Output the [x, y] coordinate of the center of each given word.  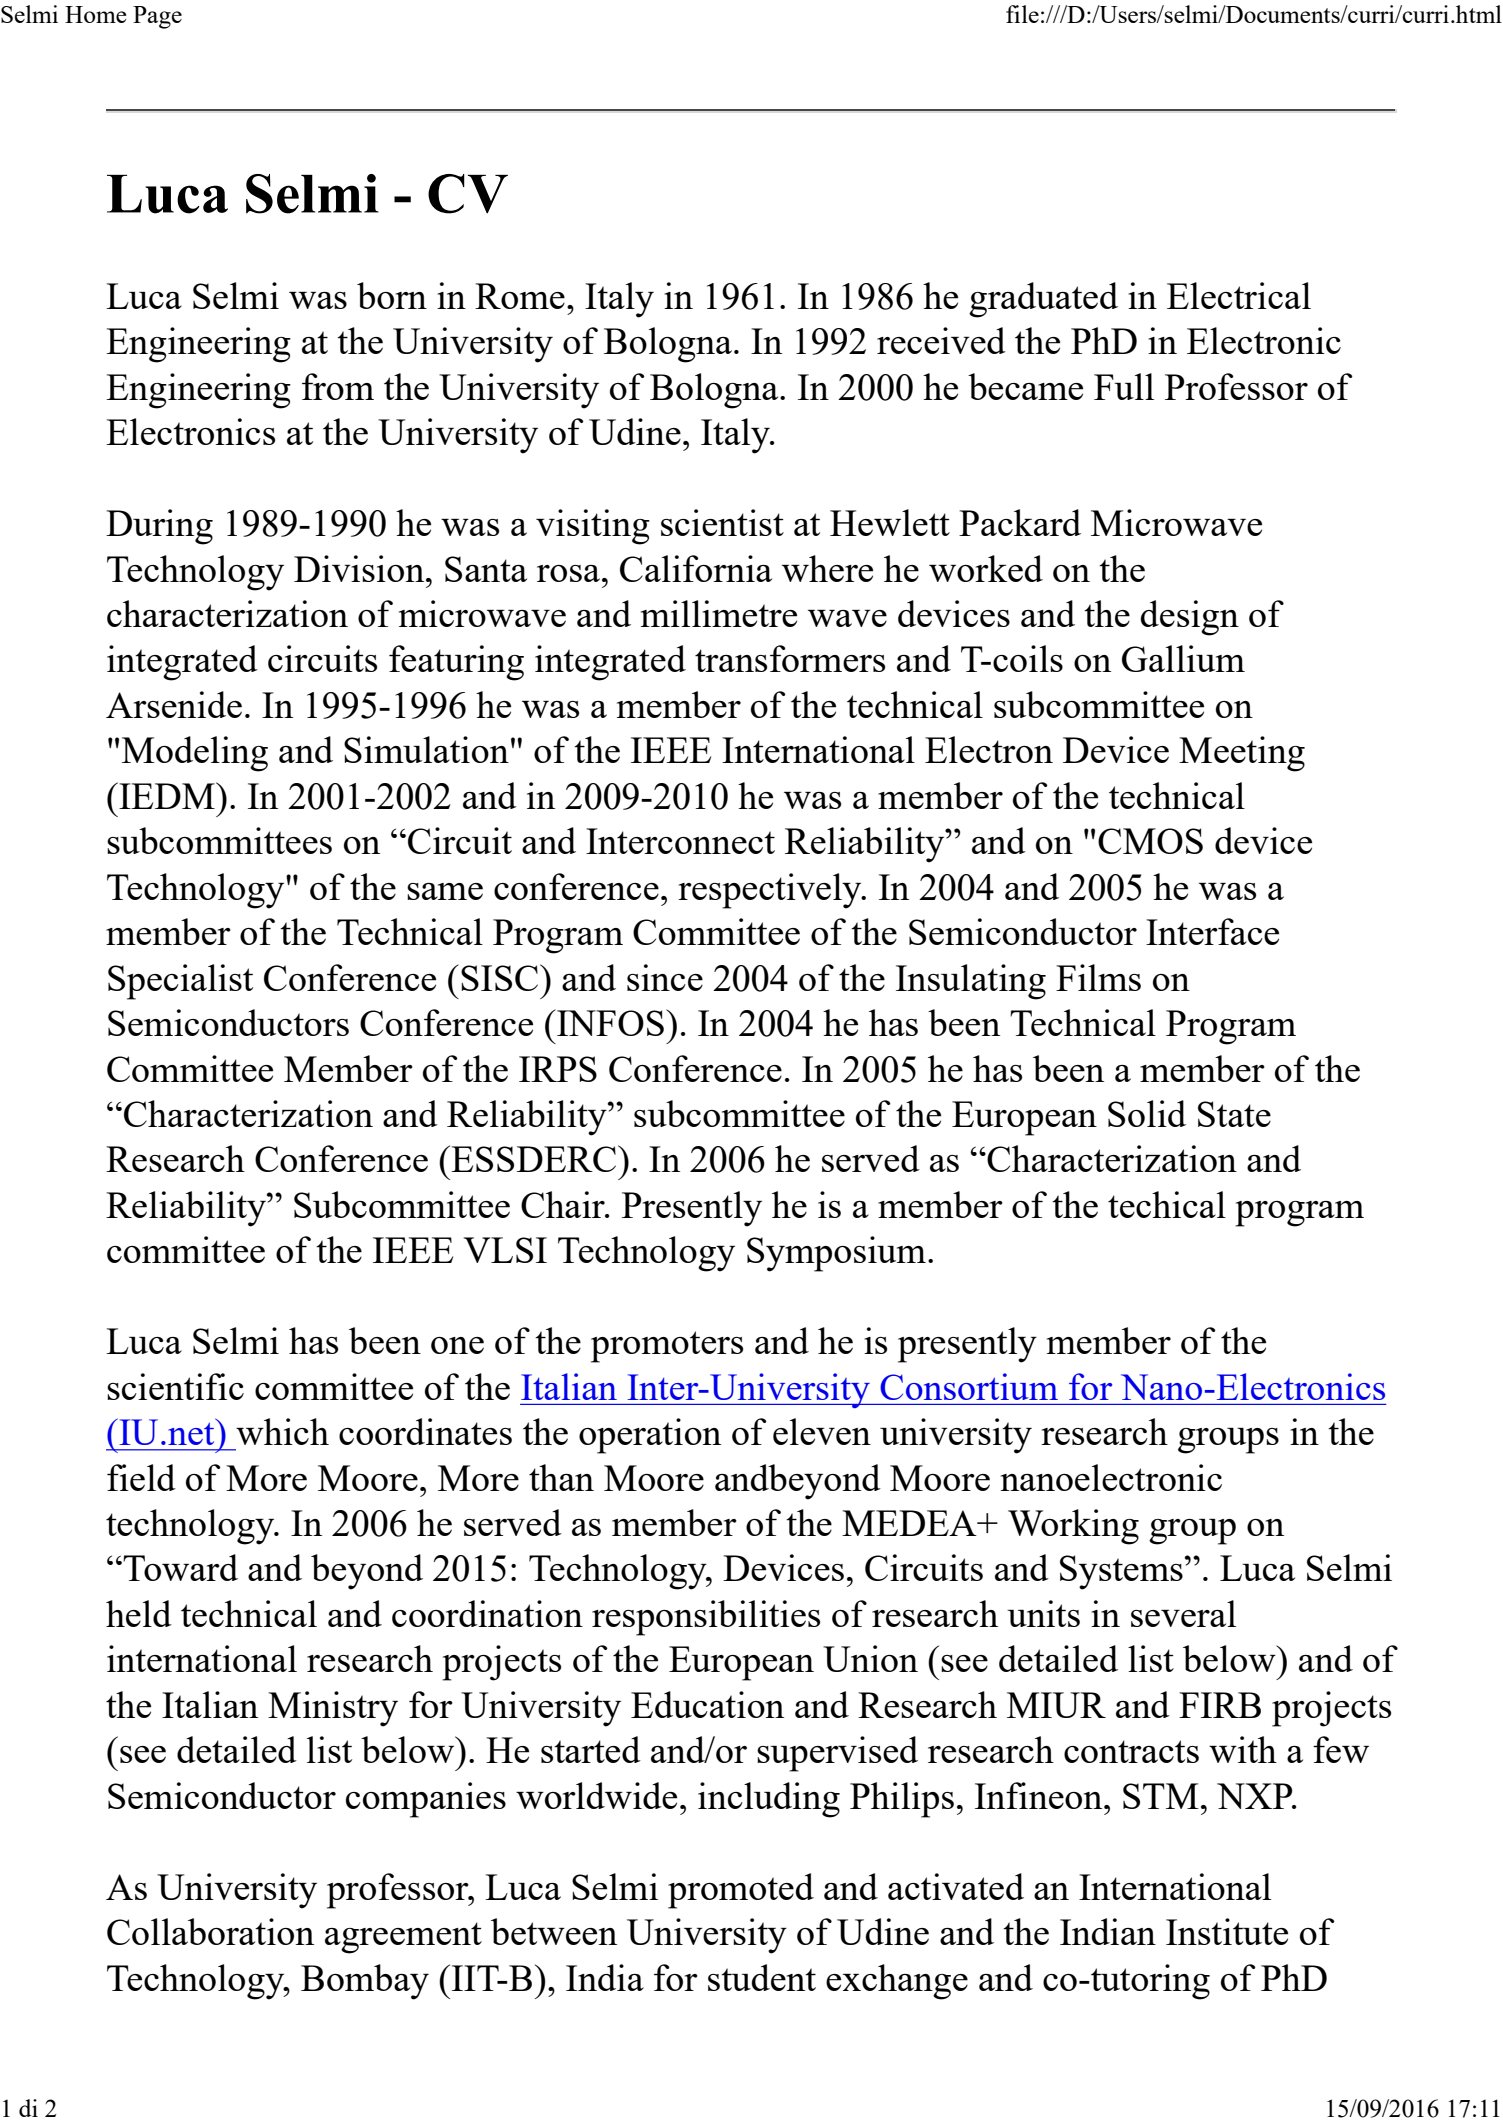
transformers [790, 658]
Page [157, 17]
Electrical [1239, 295]
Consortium [969, 1386]
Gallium [1183, 658]
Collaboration [210, 1931]
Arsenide [174, 704]
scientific [175, 1386]
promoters [667, 1347]
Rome [520, 296]
